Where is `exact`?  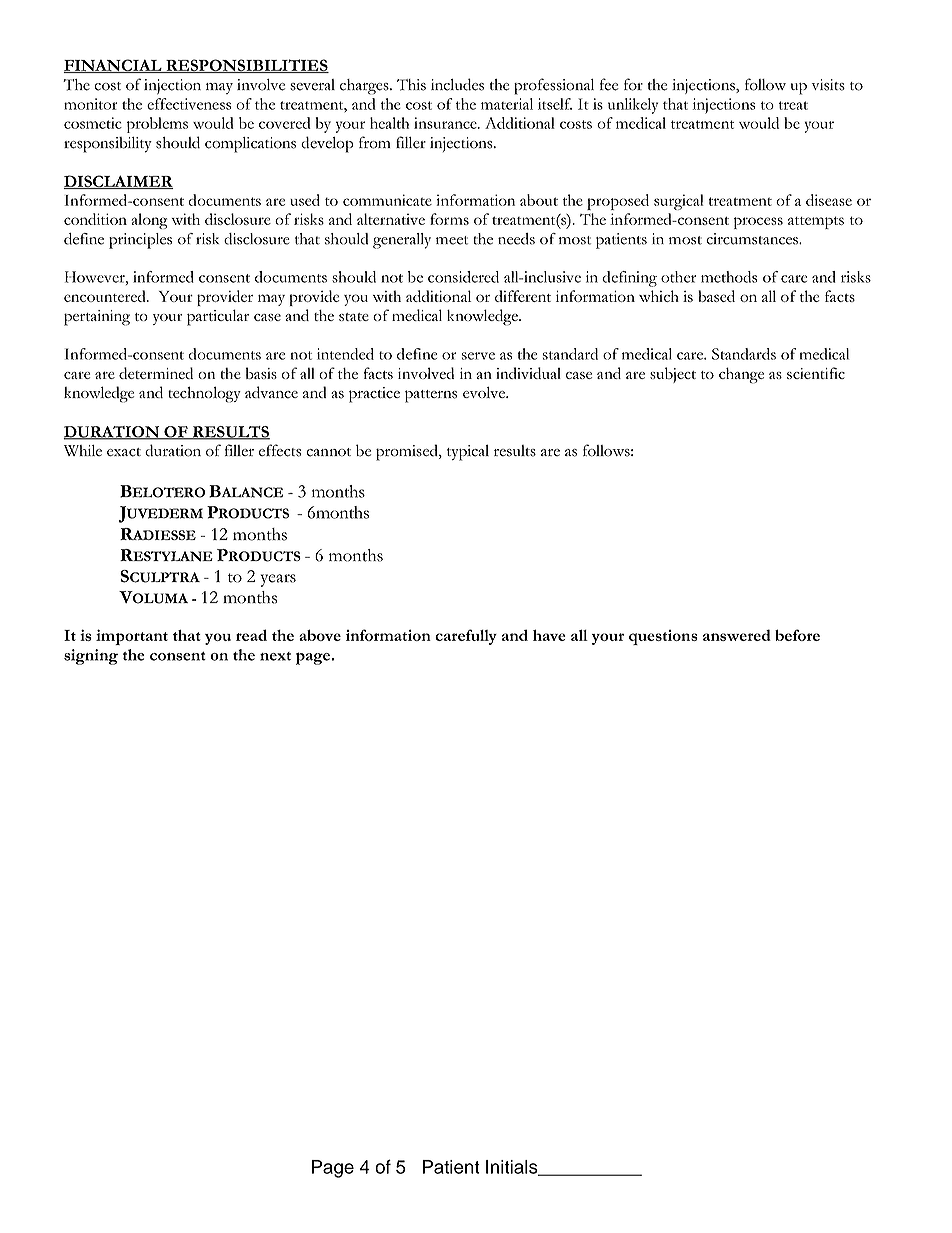
exact is located at coordinates (124, 452).
